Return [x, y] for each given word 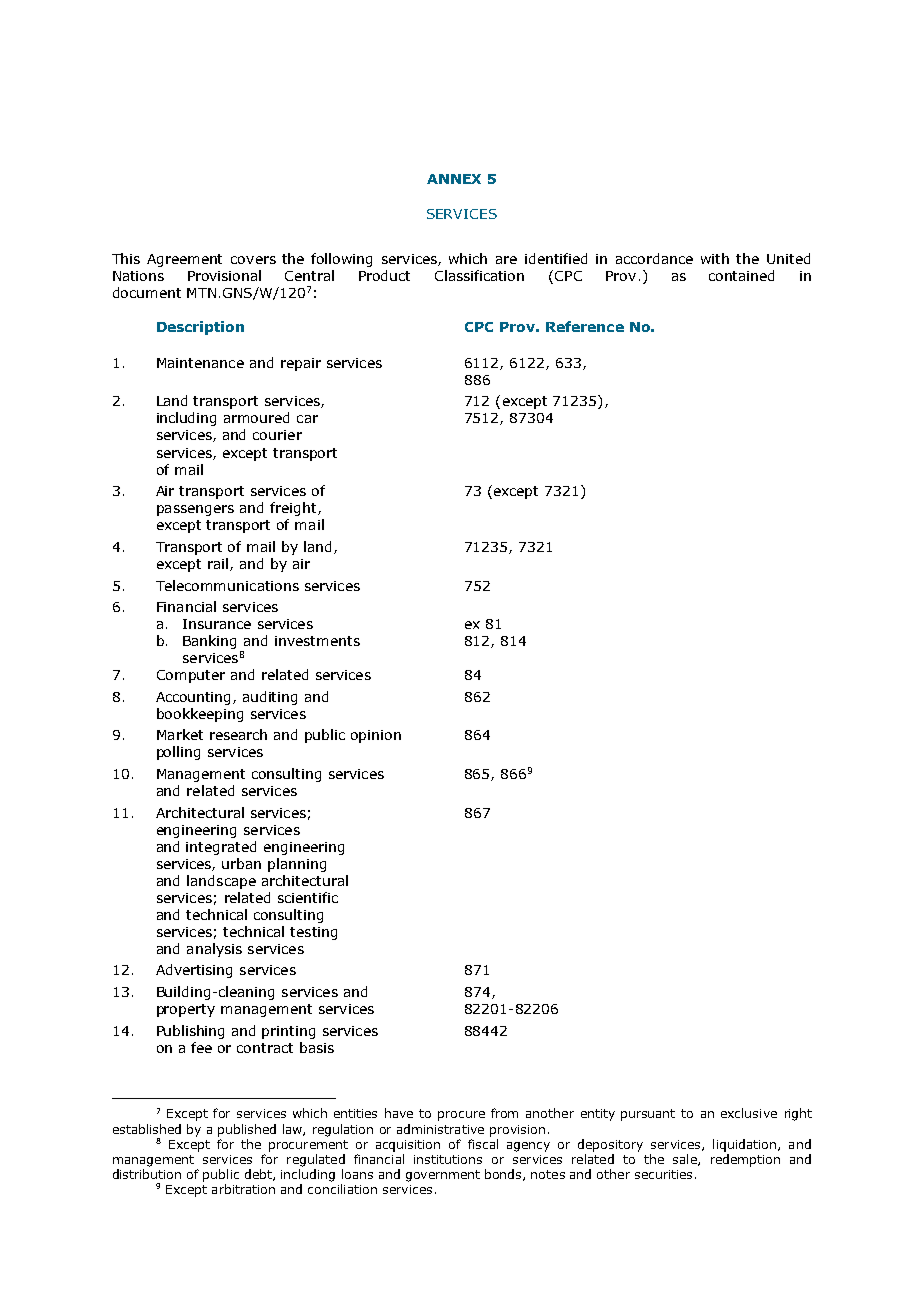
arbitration [243, 1189]
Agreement [184, 260]
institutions [448, 1159]
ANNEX [454, 179]
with [715, 258]
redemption [745, 1160]
